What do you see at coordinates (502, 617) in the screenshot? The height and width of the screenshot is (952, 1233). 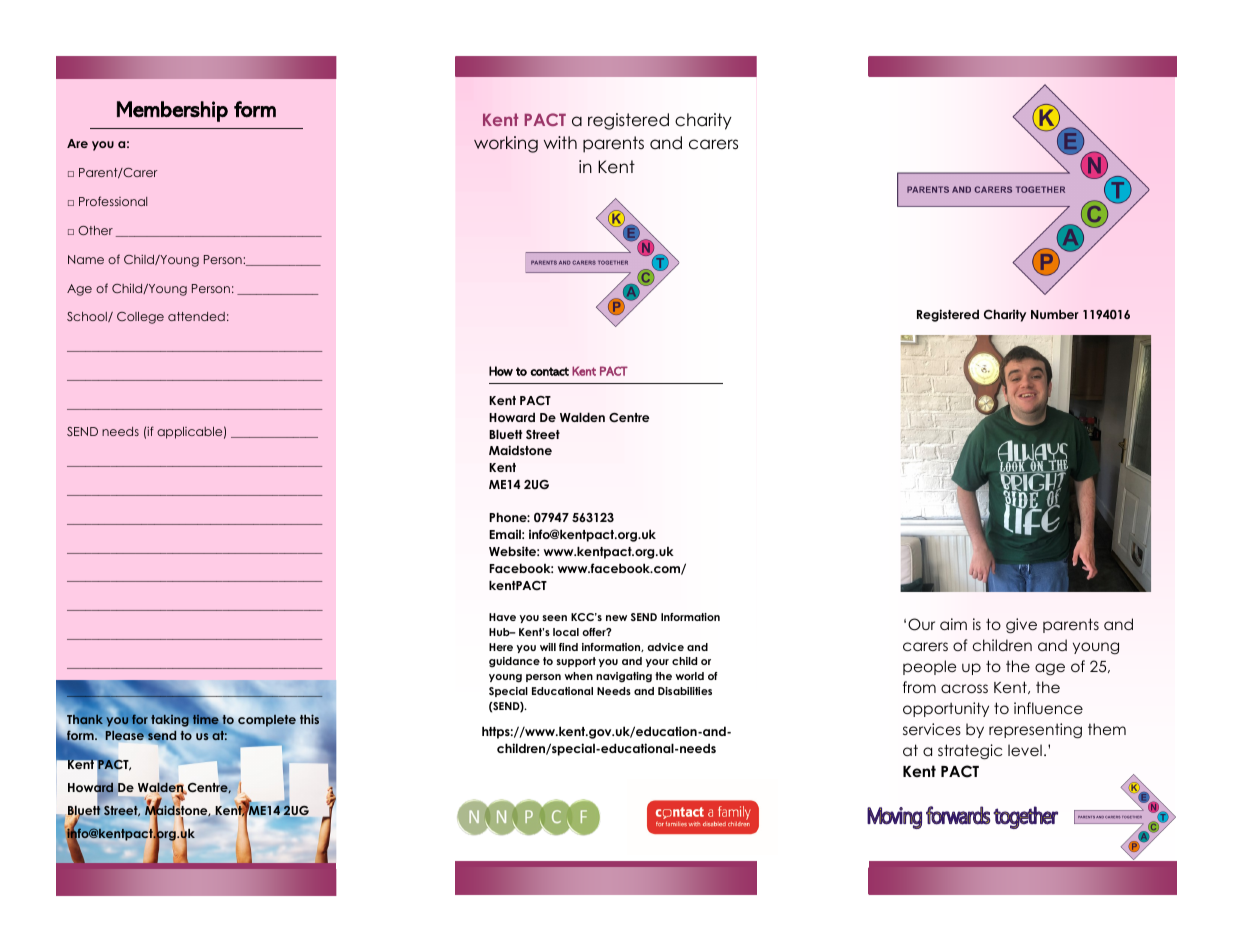 I see `Have` at bounding box center [502, 617].
